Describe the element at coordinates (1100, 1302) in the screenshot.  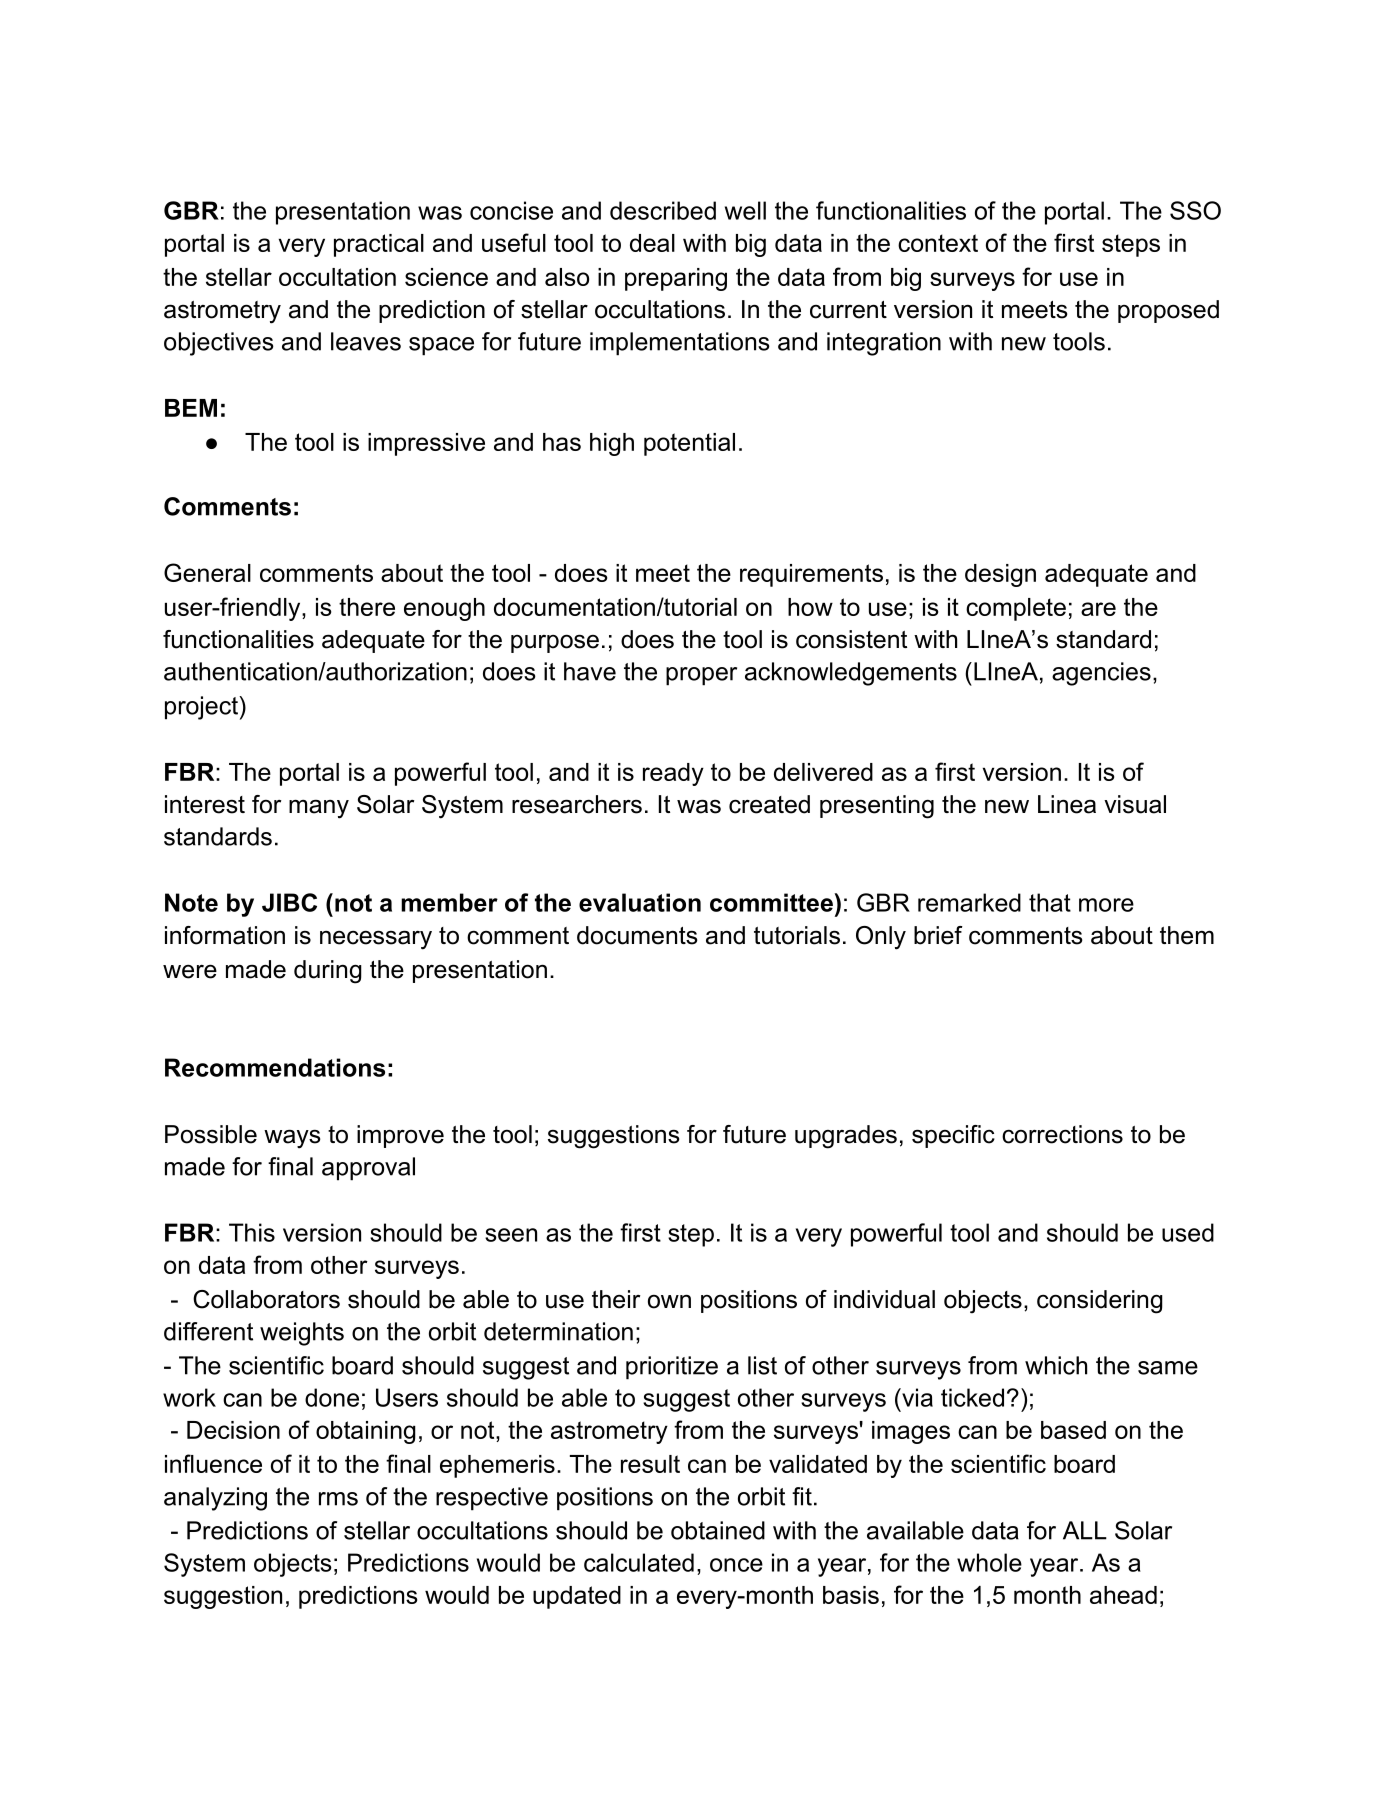
I see `considering` at that location.
